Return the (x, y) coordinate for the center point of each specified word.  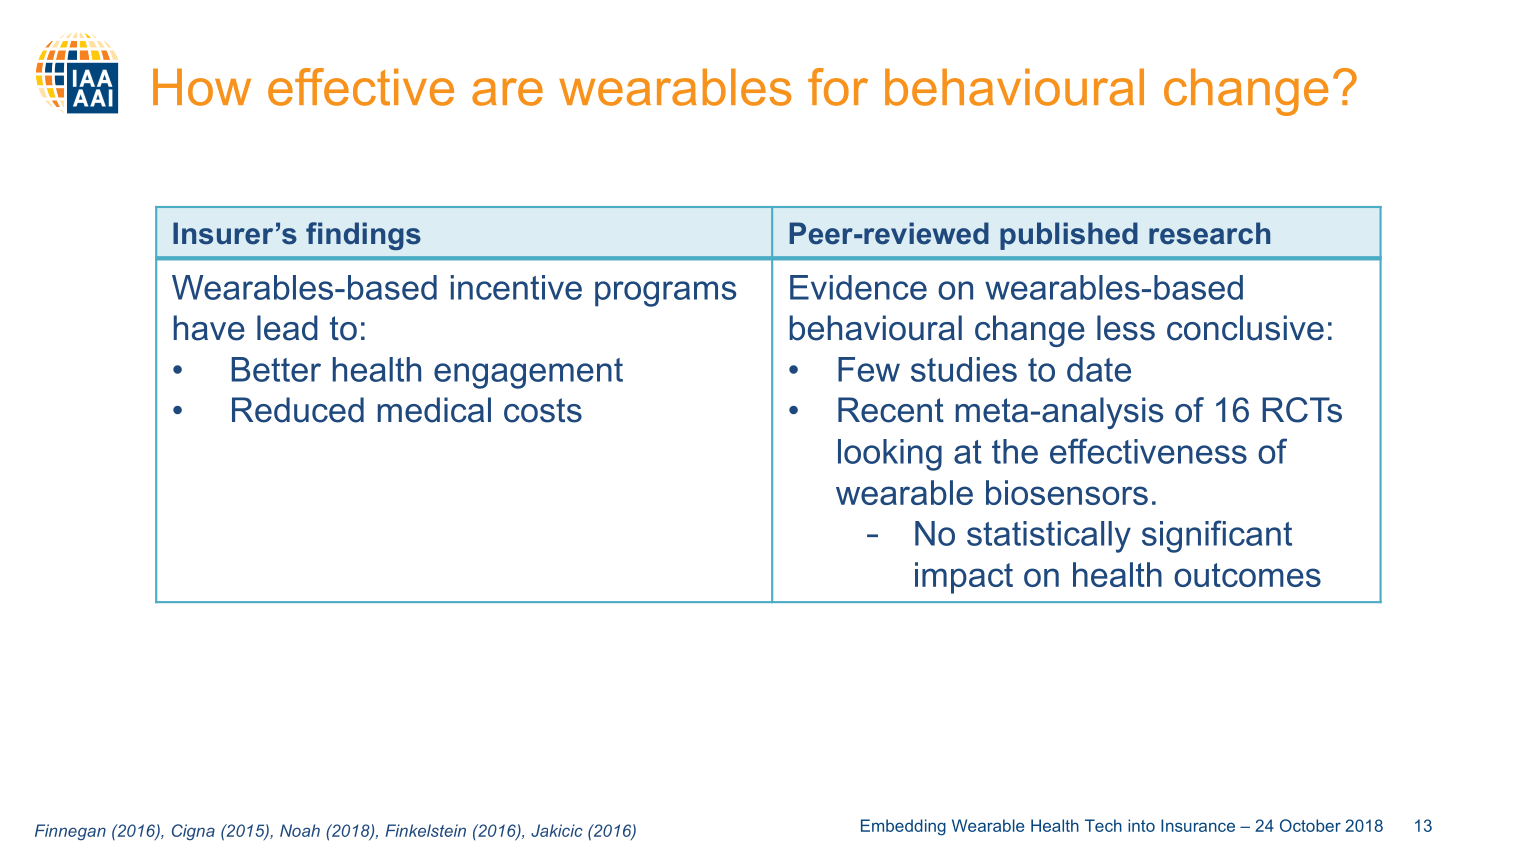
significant (1217, 536)
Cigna (193, 832)
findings (363, 236)
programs (665, 294)
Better (276, 369)
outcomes (1247, 575)
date (1099, 369)
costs (543, 410)
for (838, 87)
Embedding (903, 827)
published (1069, 236)
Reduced (298, 410)
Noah (300, 830)
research (1209, 233)
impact (964, 578)
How (202, 87)
